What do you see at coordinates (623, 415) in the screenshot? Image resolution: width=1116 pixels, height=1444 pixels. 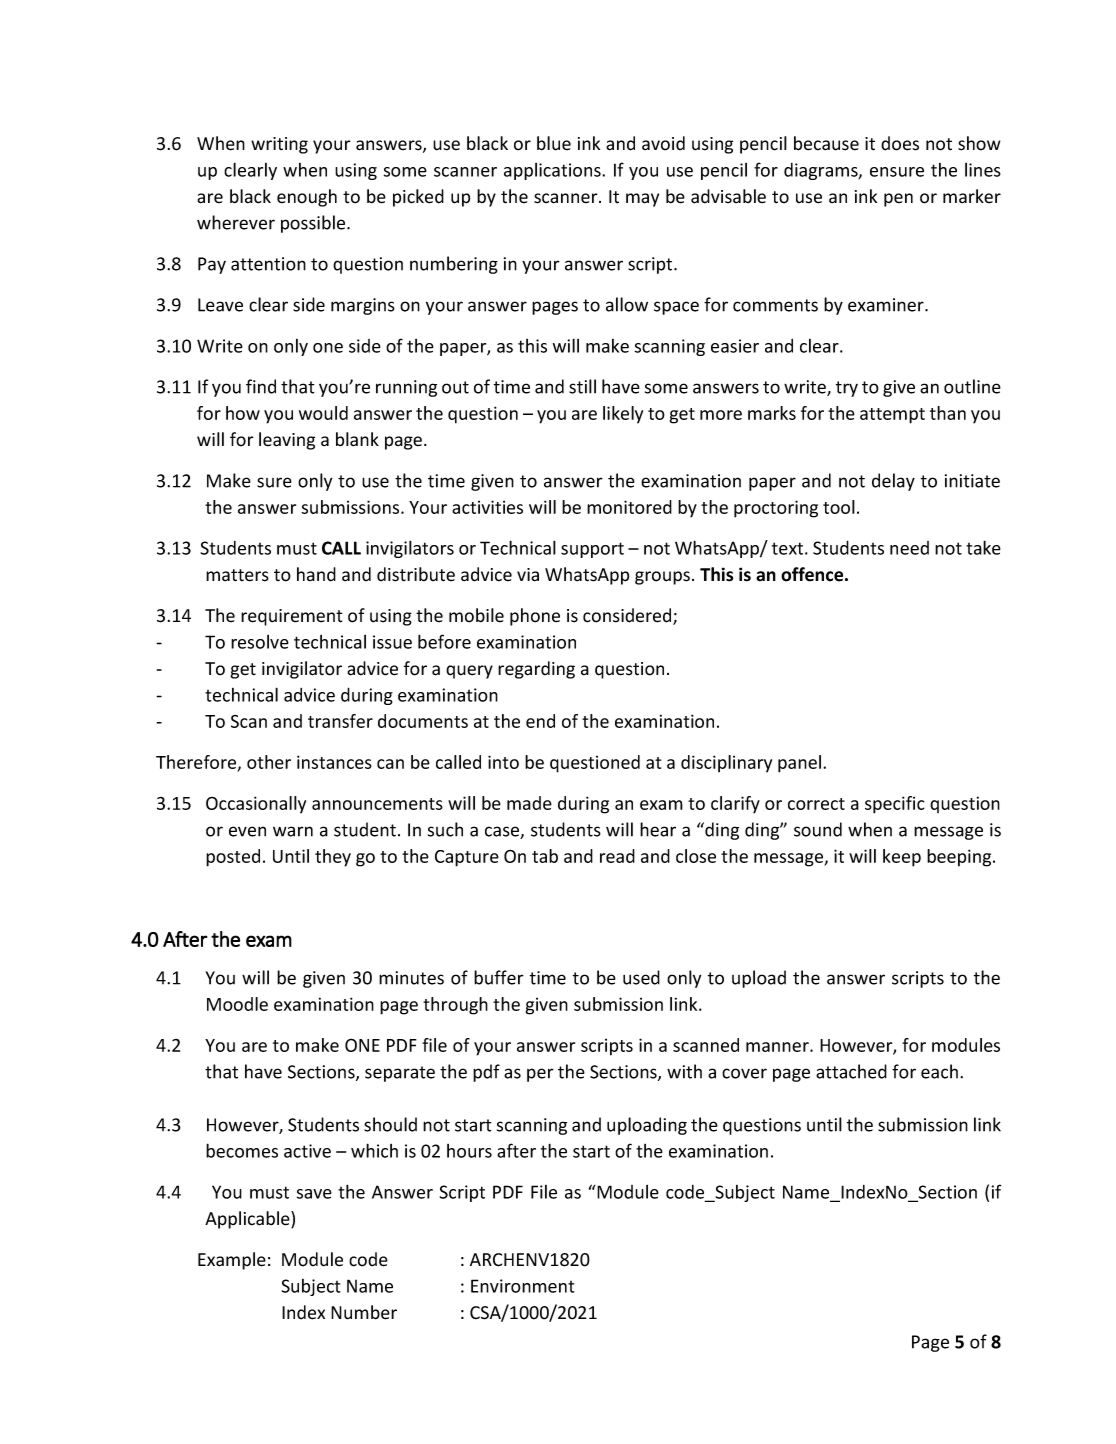 I see `likely` at bounding box center [623, 415].
